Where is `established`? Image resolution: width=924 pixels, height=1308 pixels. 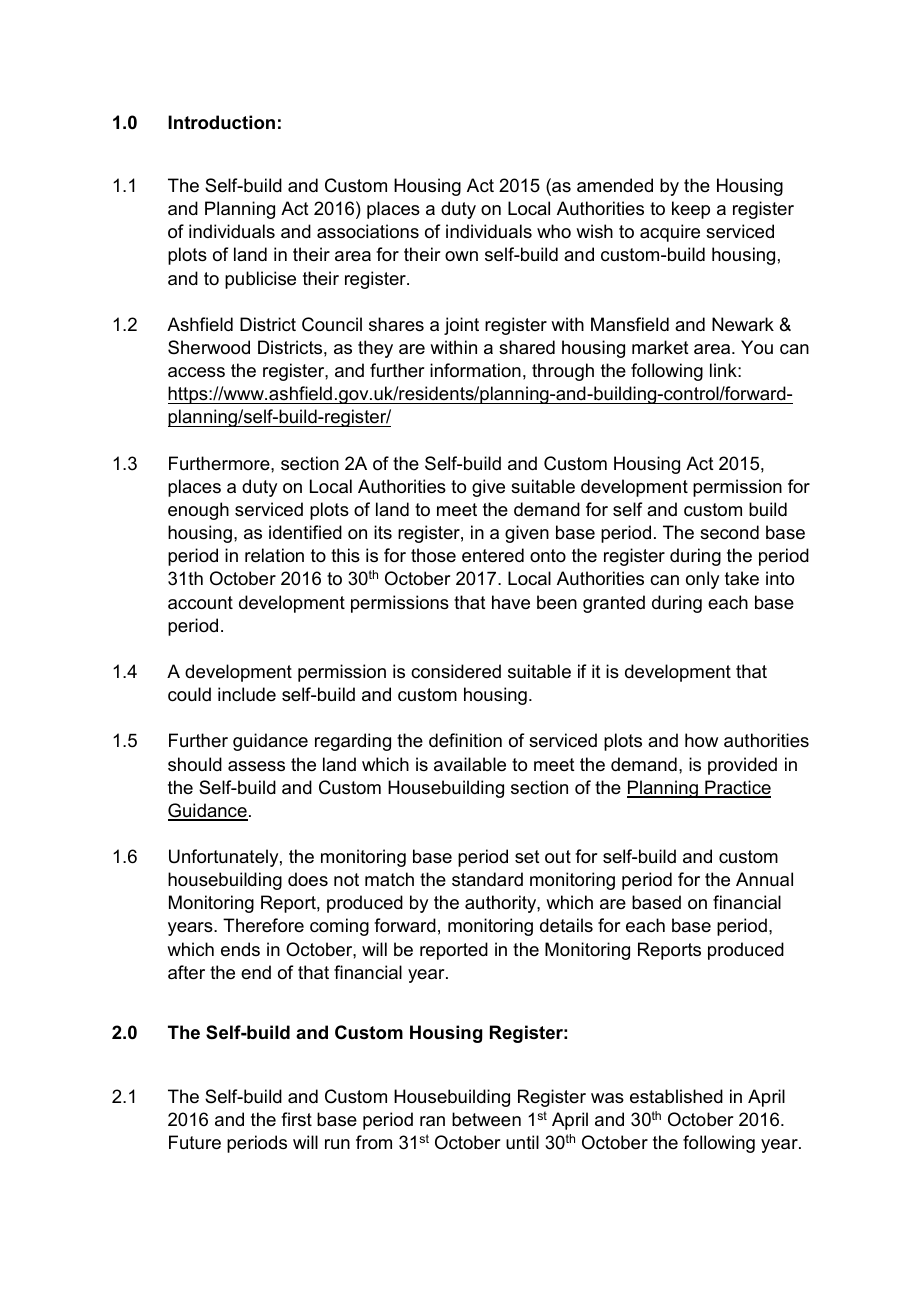 established is located at coordinates (676, 1096).
